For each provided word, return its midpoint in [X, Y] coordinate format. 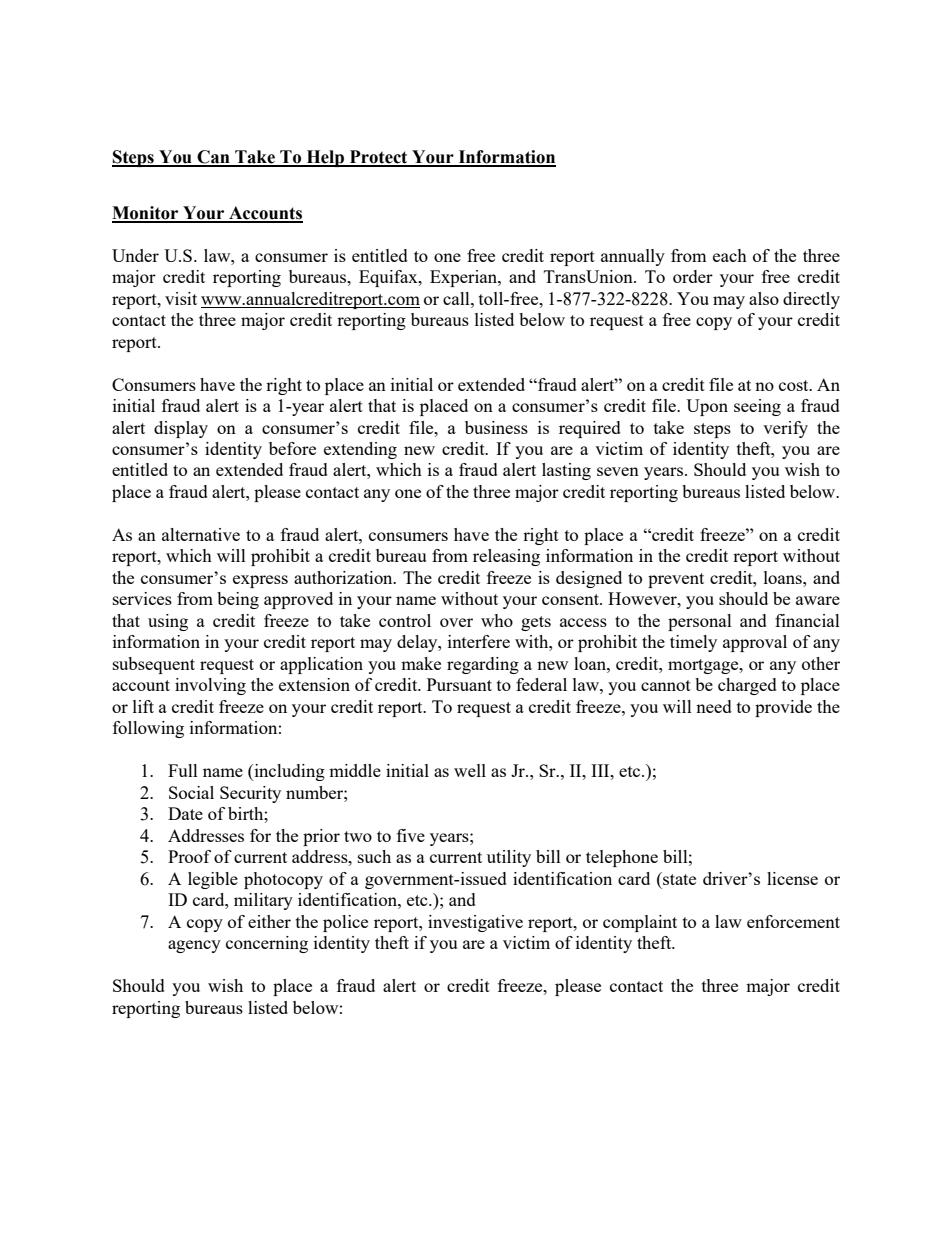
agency [194, 946]
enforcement [793, 921]
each [730, 255]
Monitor [146, 214]
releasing [506, 557]
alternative [201, 534]
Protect [379, 158]
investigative [475, 923]
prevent [676, 580]
